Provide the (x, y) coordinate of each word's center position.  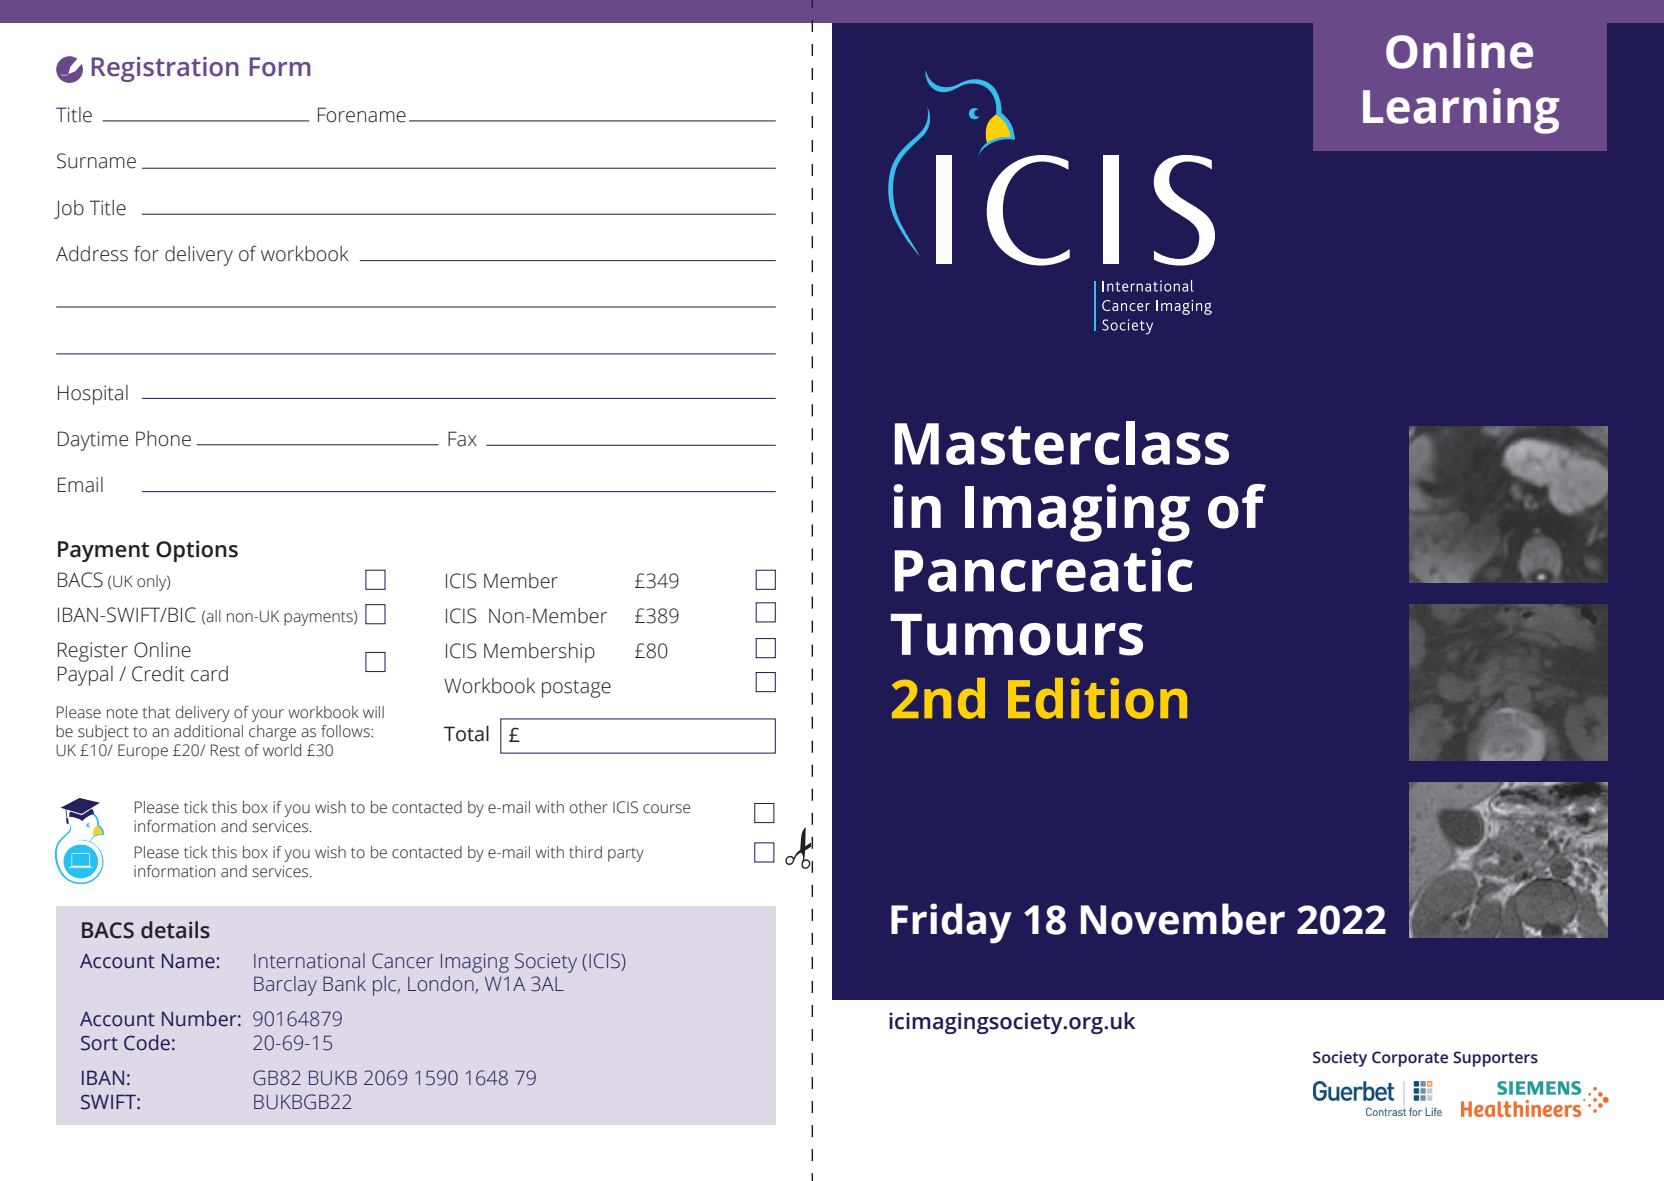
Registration (165, 69)
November (1183, 919)
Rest (225, 750)
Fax (462, 439)
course (667, 809)
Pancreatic (1044, 569)
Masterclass (1062, 443)
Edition (1097, 698)
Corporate (1410, 1059)
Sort (99, 1043)
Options (197, 551)
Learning (1461, 111)
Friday (951, 923)
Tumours (1017, 635)
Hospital (93, 395)
